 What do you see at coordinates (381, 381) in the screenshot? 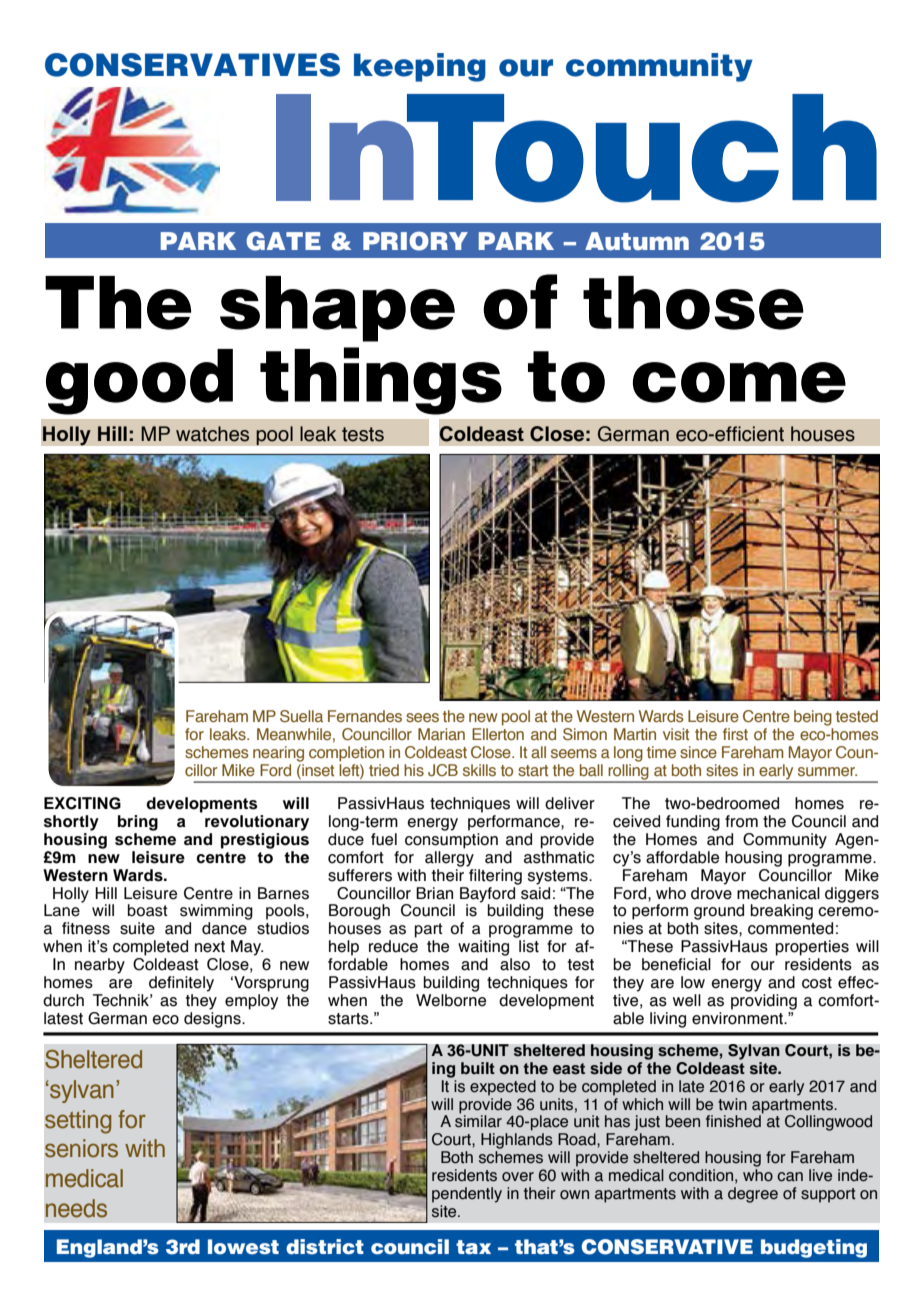
I see `things` at bounding box center [381, 381].
